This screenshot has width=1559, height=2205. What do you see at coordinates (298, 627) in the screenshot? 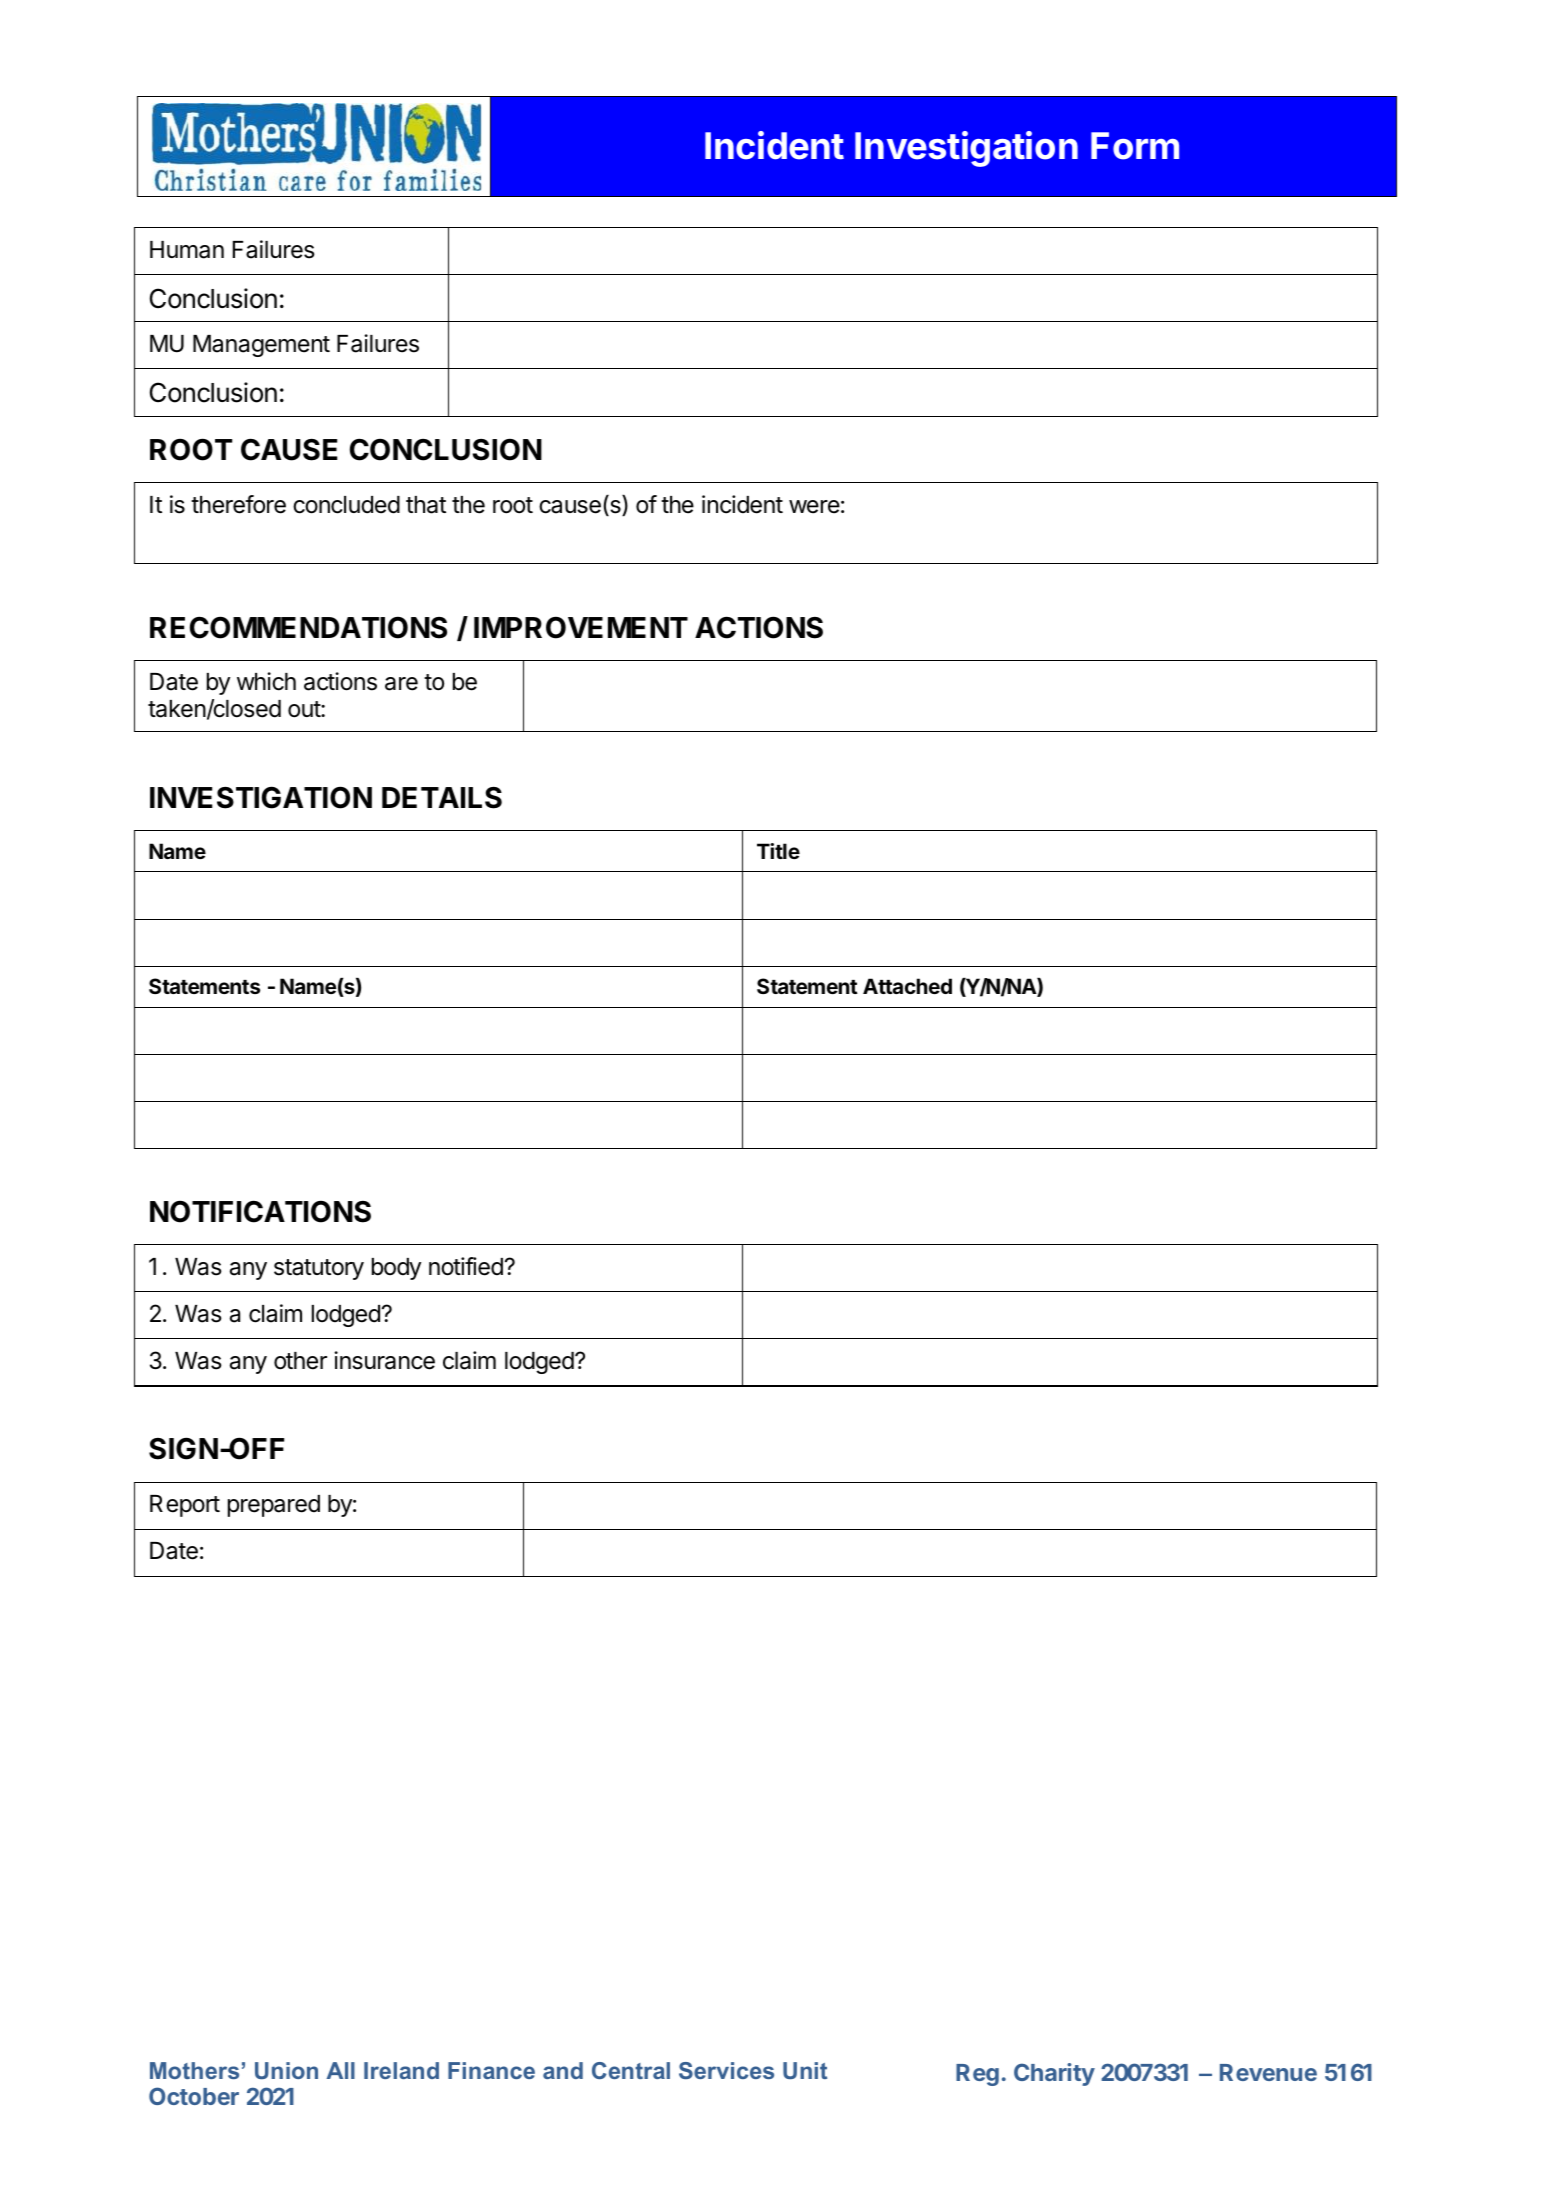
I see `RECOMMENDATIONS` at bounding box center [298, 627].
